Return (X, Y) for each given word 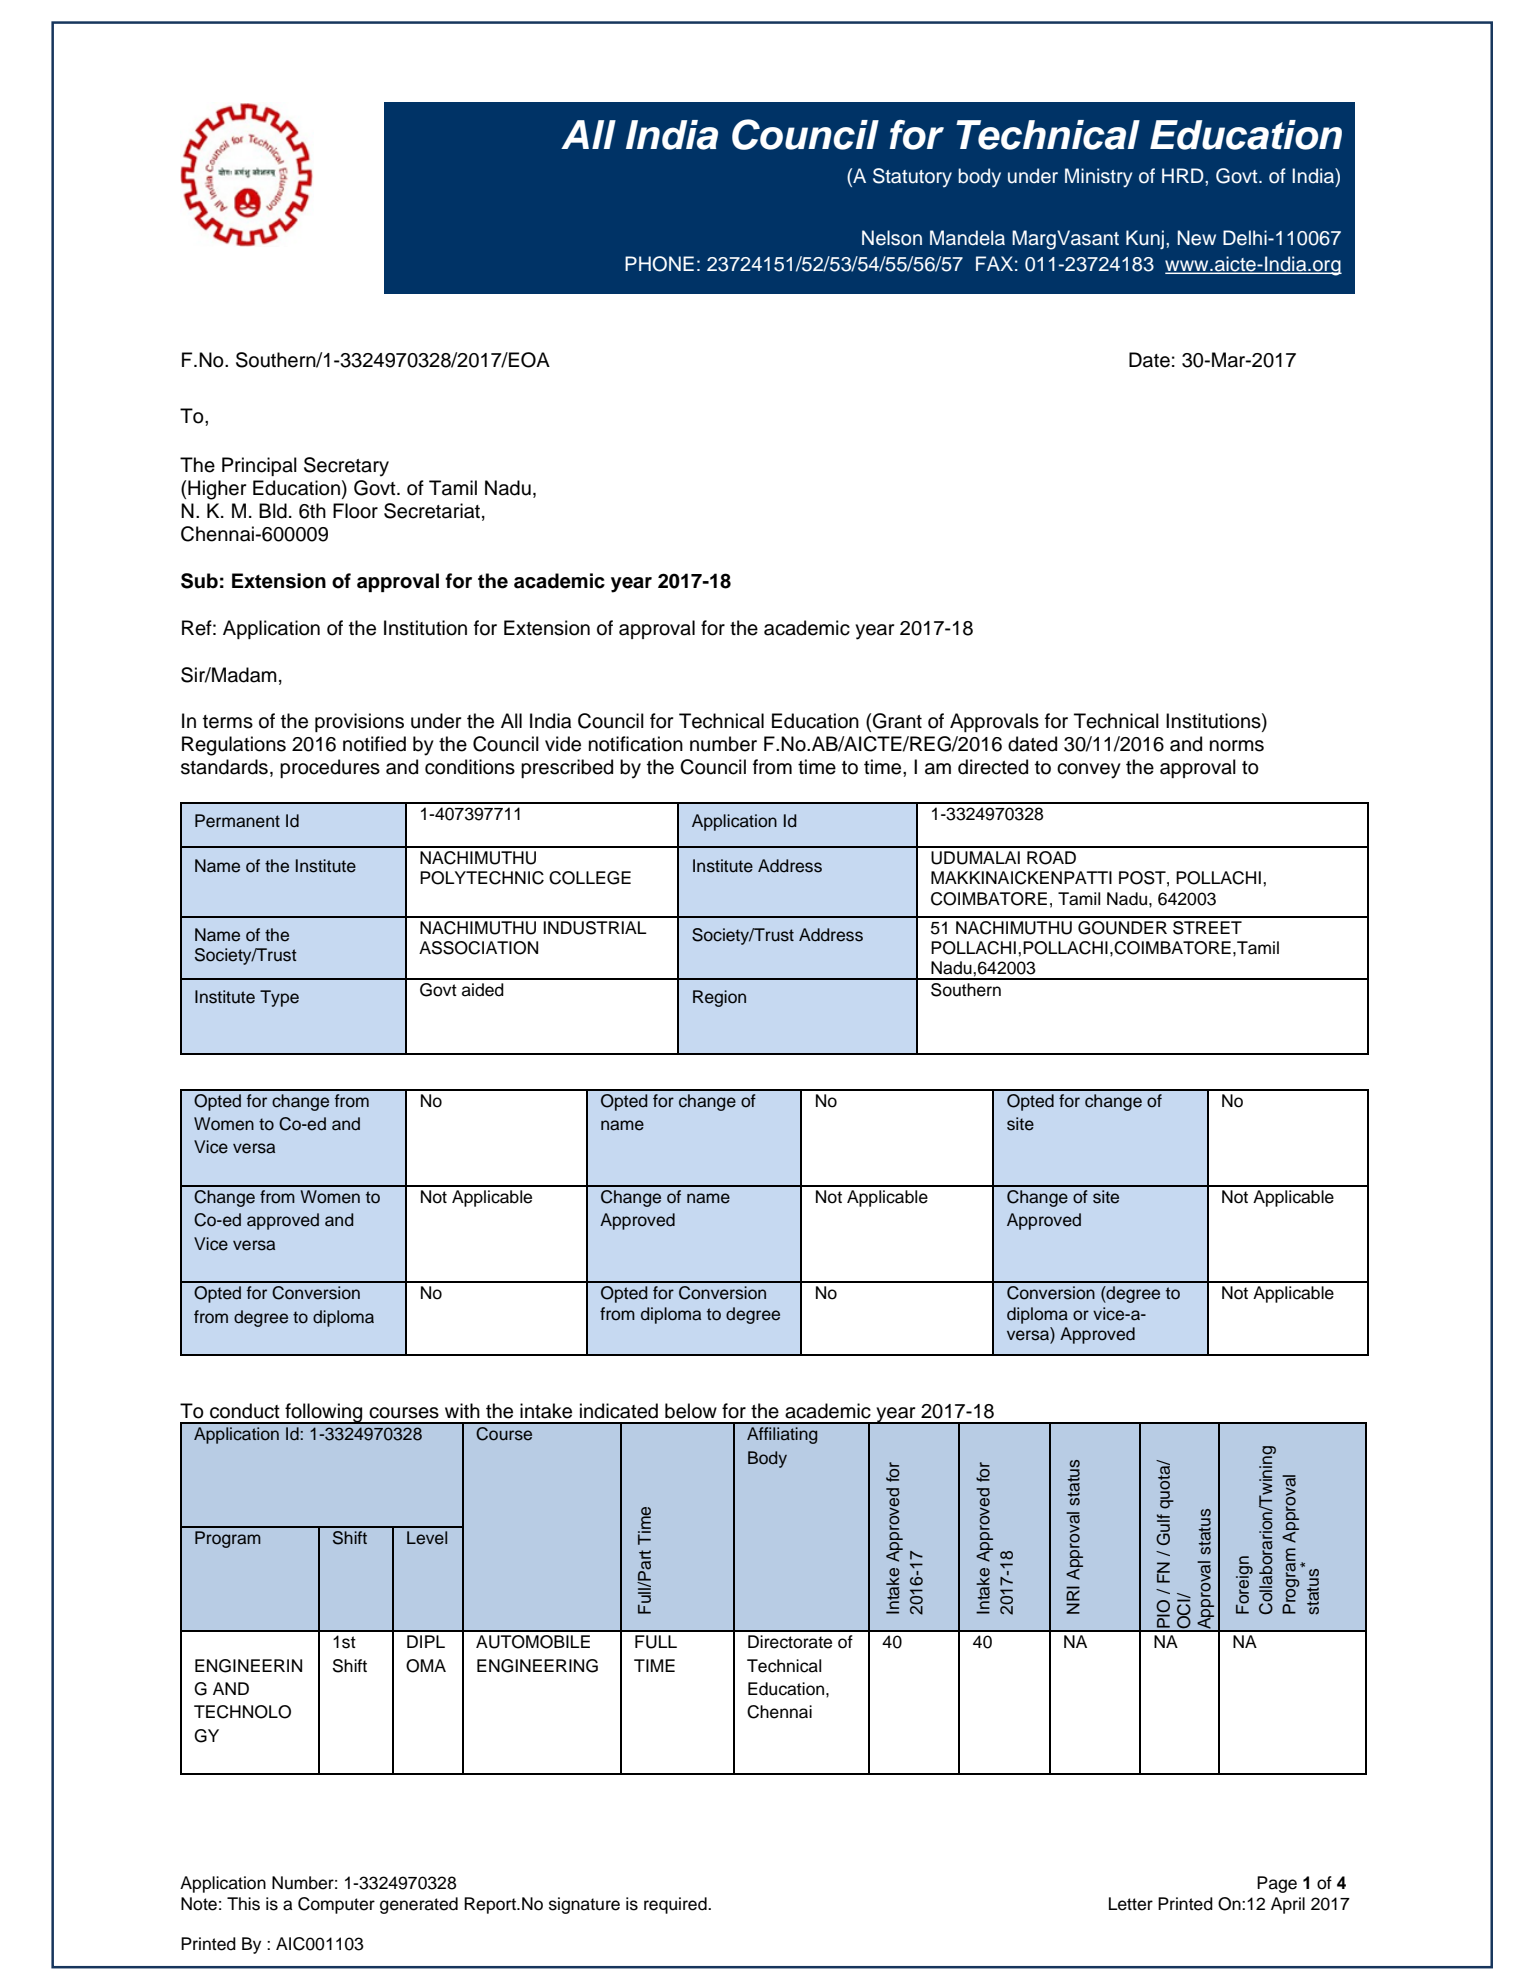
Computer (336, 1905)
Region (719, 998)
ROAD (1051, 858)
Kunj (1145, 239)
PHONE (659, 264)
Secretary (346, 467)
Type (279, 998)
